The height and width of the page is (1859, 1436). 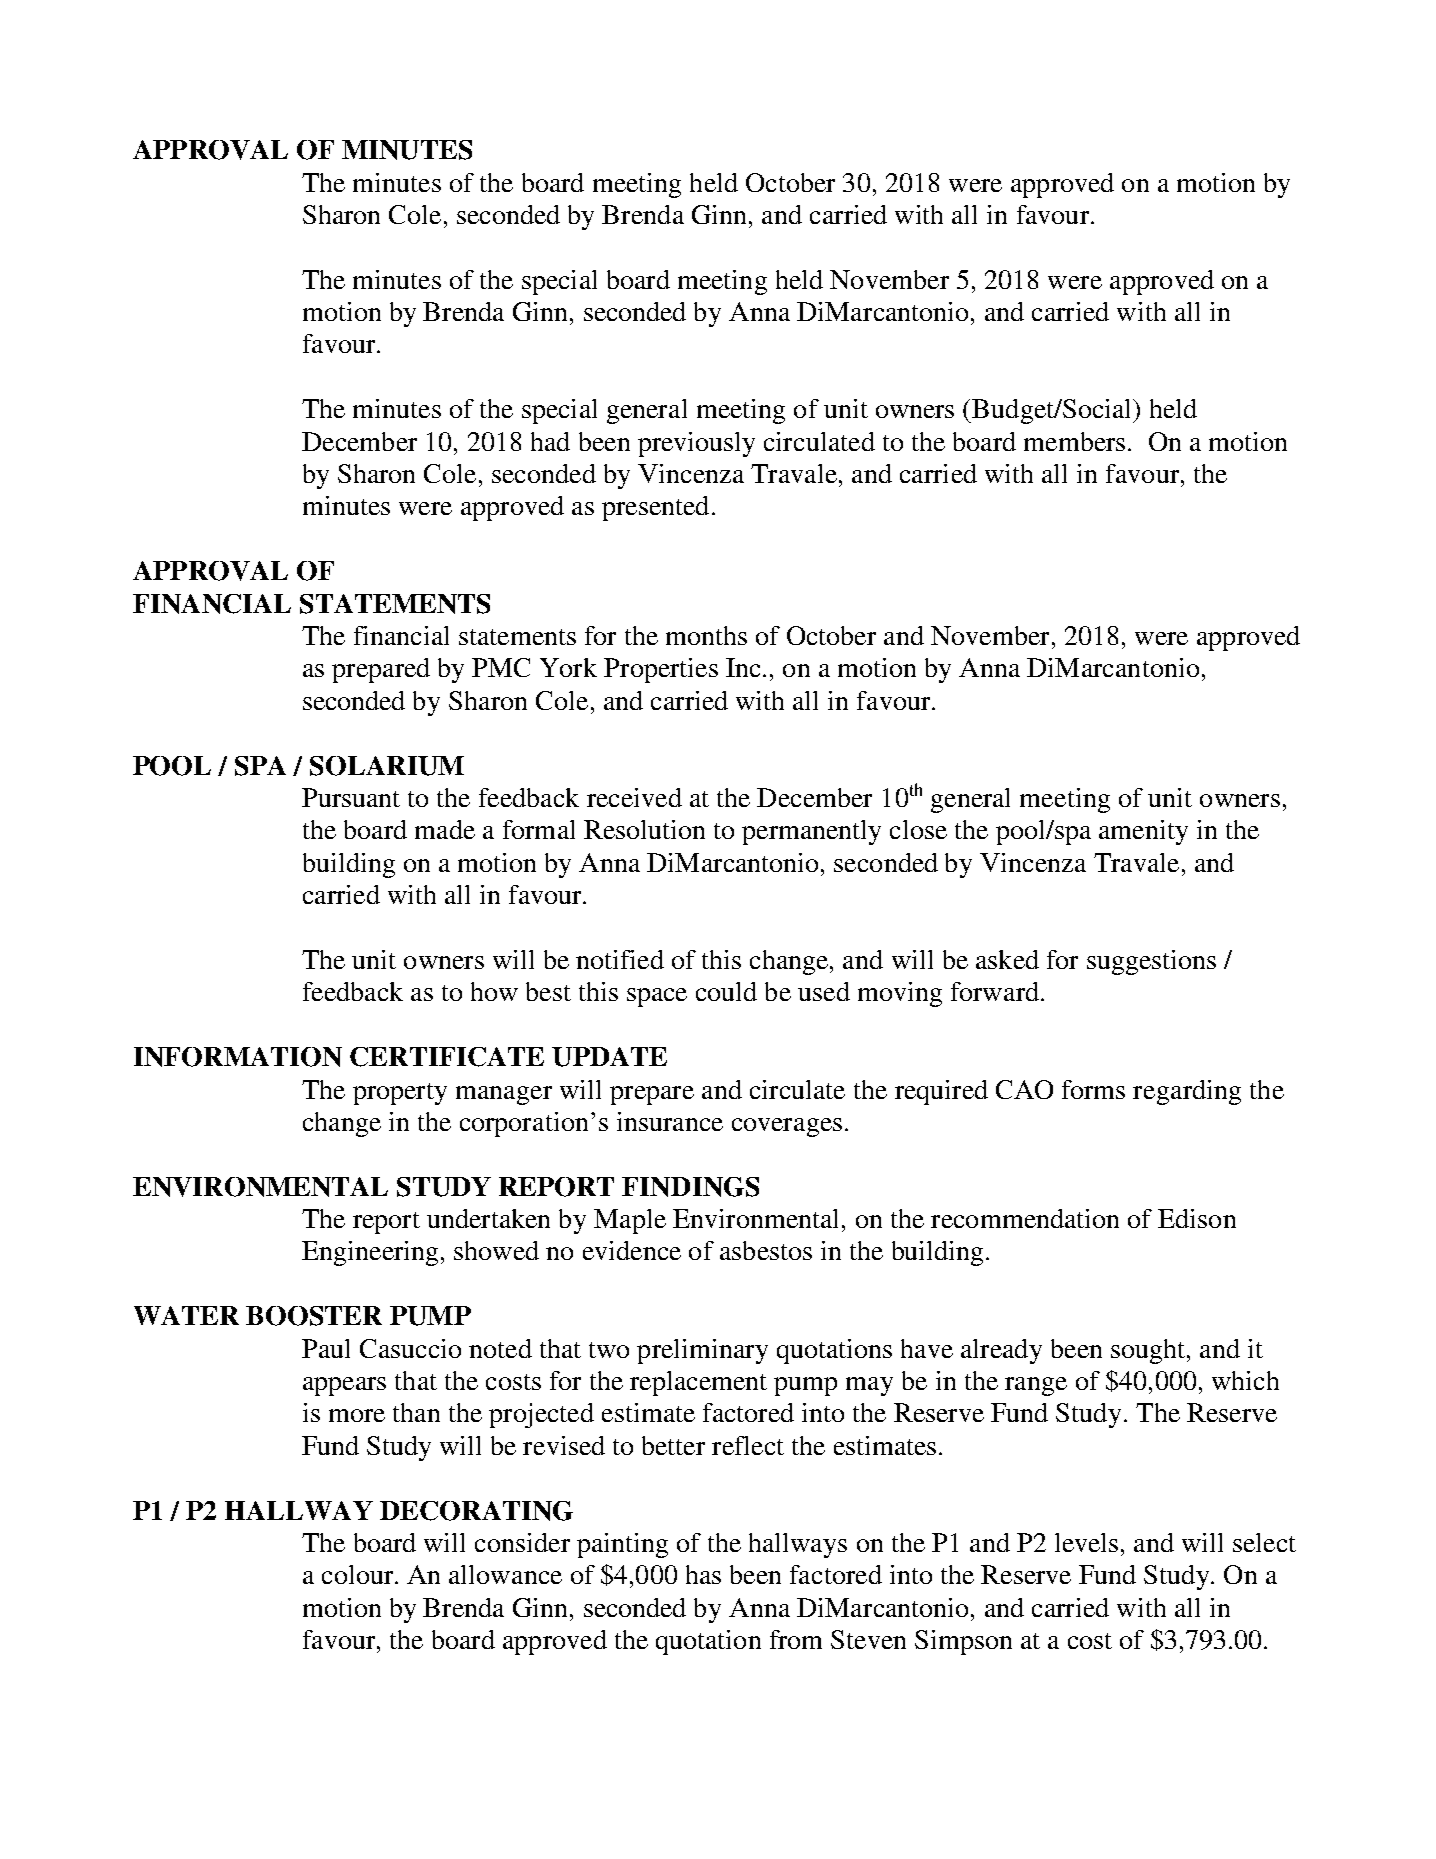 I want to click on forms, so click(x=1093, y=1089).
